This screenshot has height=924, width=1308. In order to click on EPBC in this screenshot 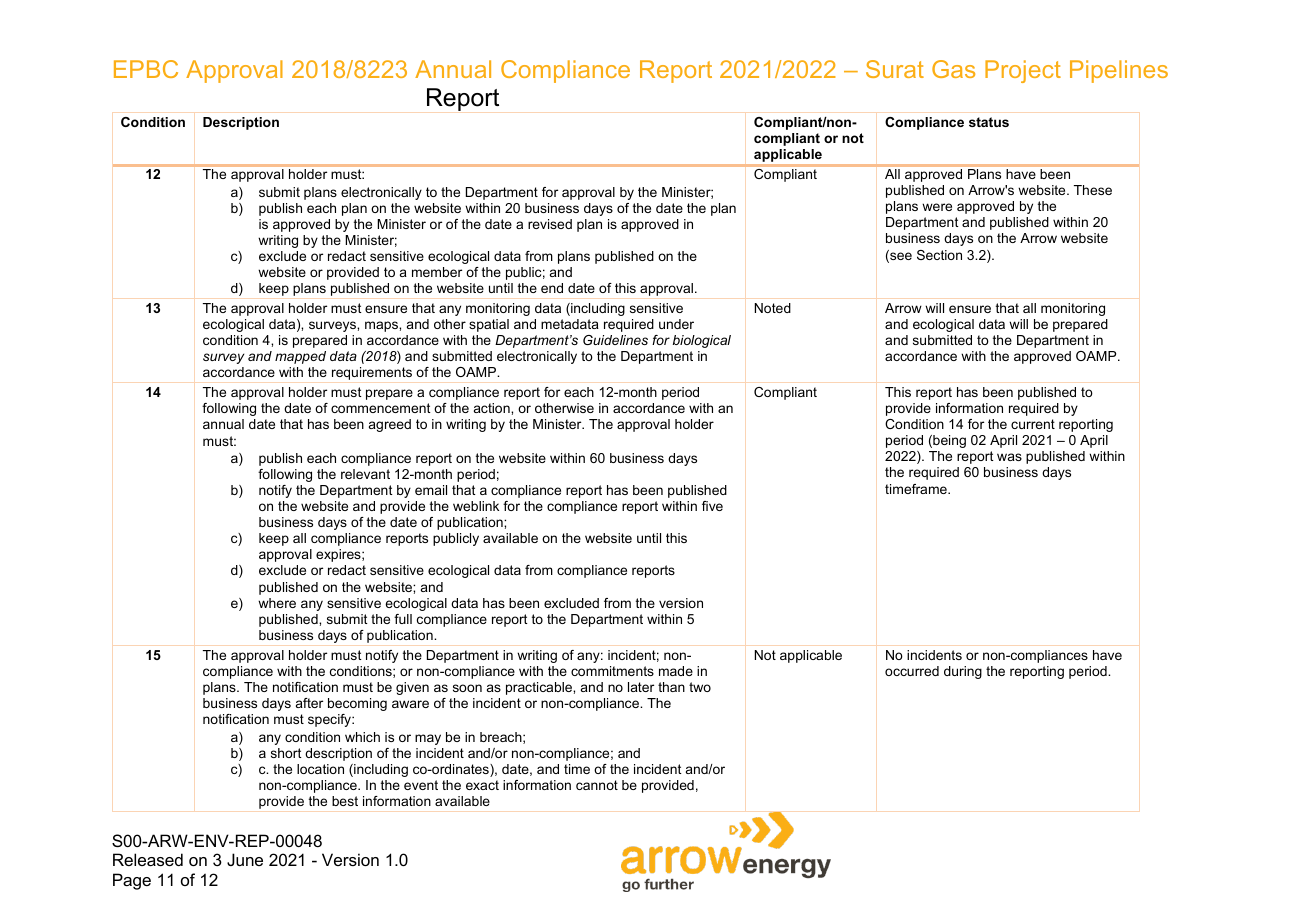, I will do `click(146, 69)`.
